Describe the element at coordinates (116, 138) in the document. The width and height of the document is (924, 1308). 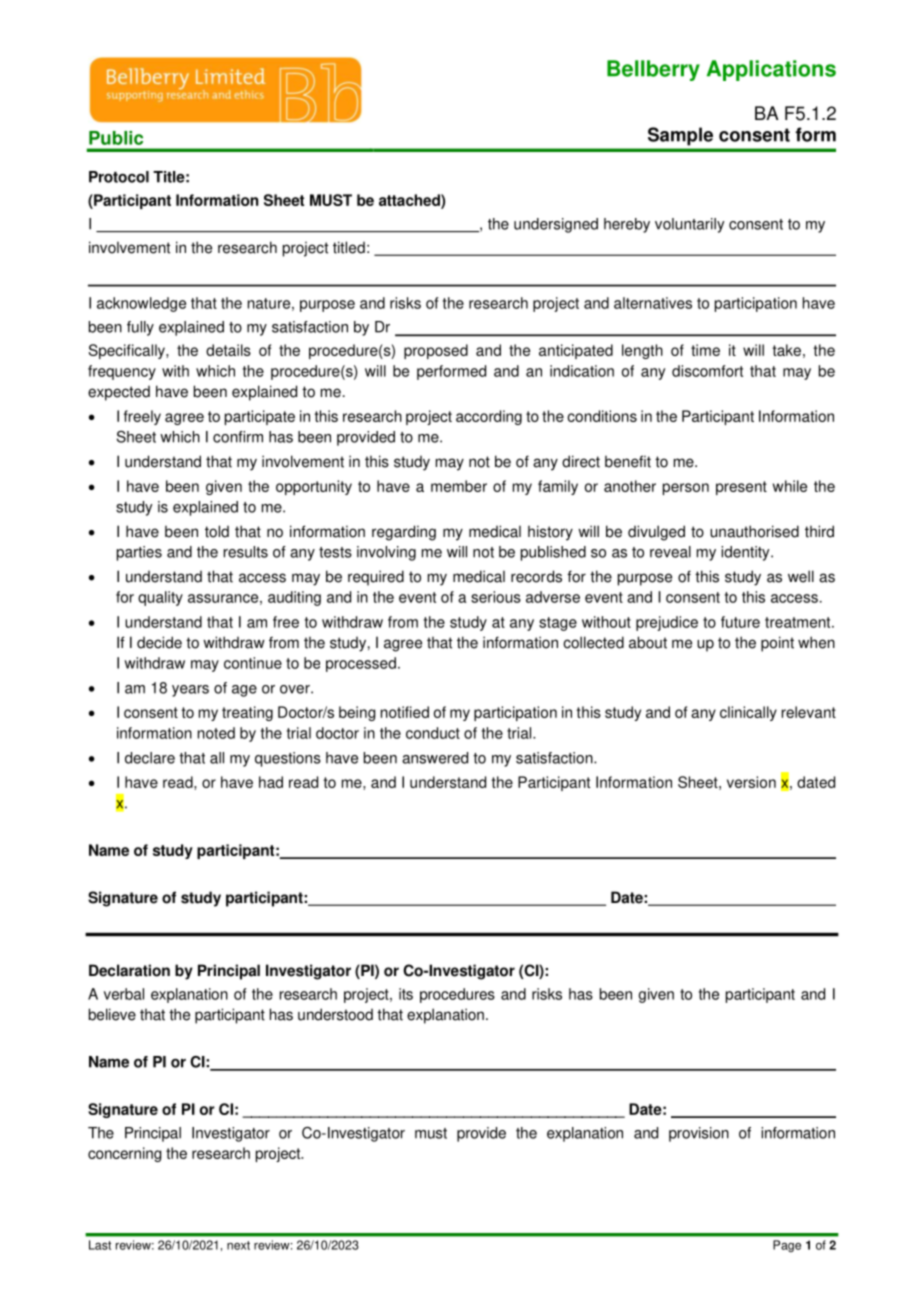
I see `Public` at that location.
